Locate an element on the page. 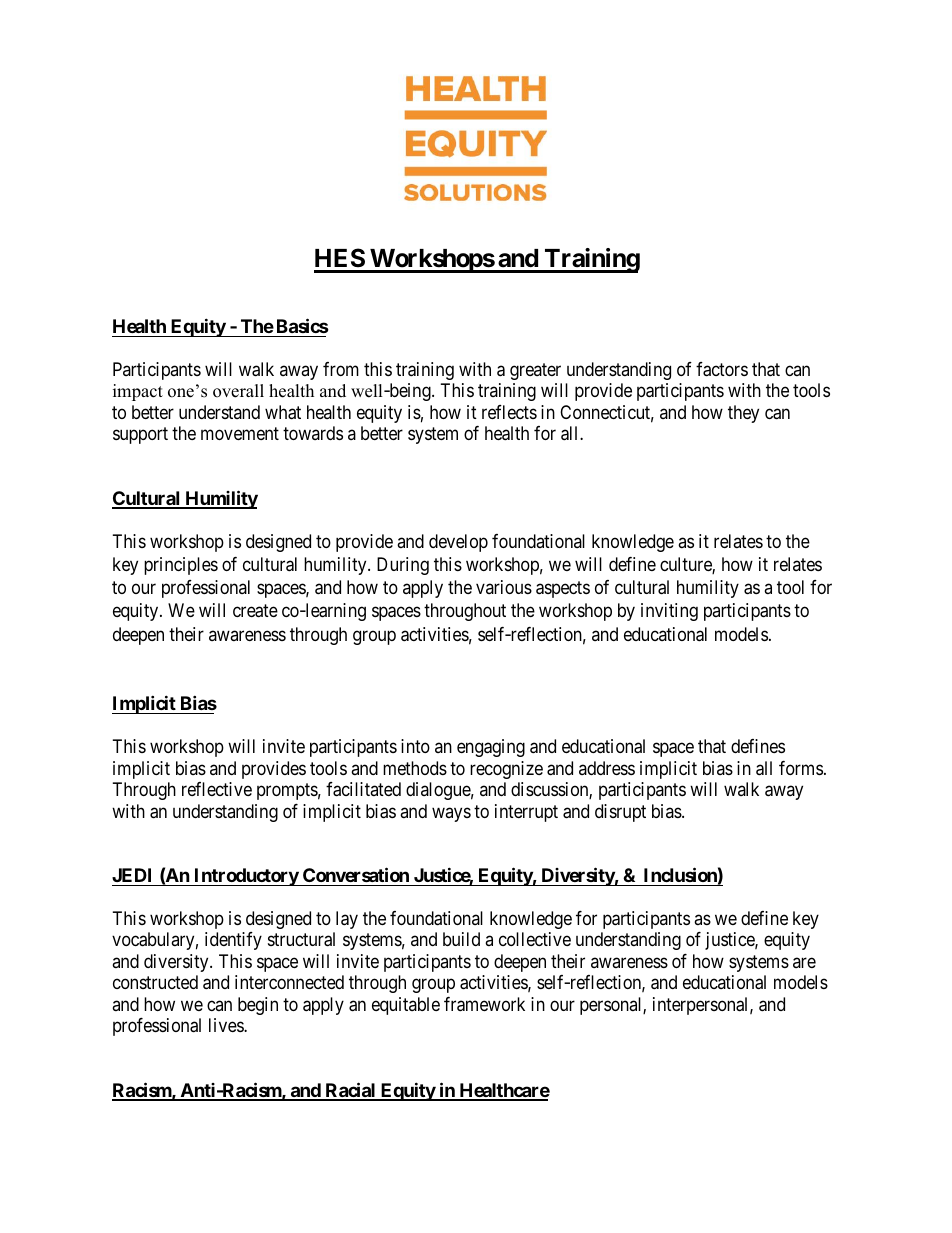 This page has width=952, height=1233. collective is located at coordinates (535, 939).
